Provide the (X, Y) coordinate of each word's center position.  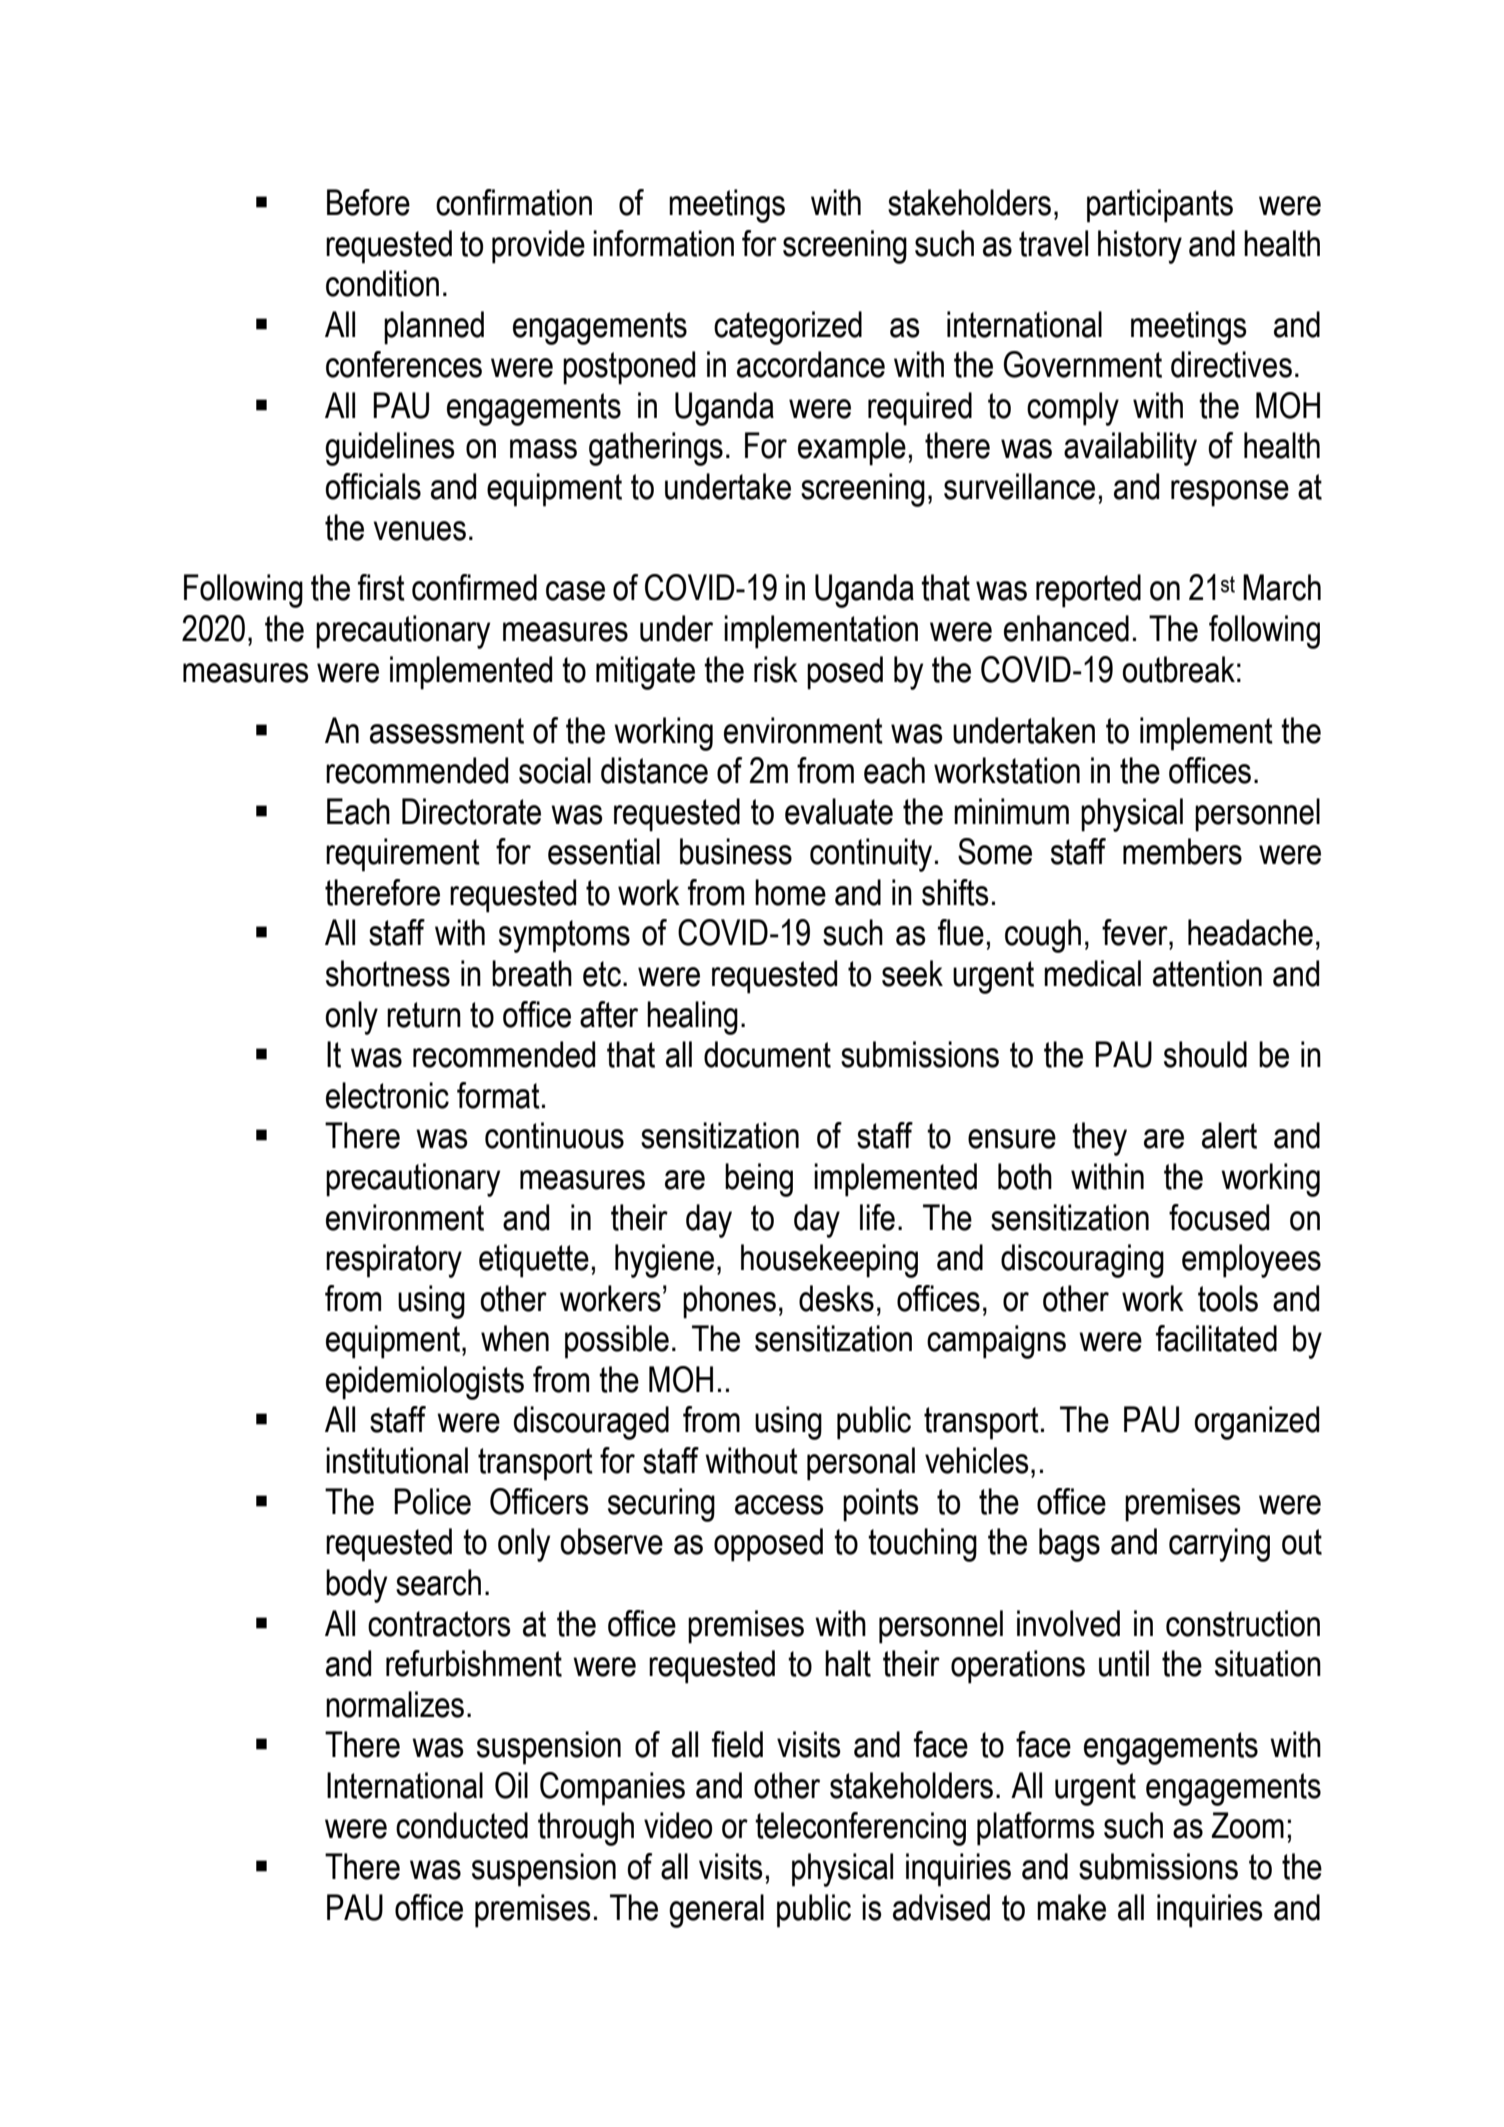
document (767, 1054)
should (1205, 1054)
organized (1256, 1423)
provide (538, 247)
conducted (462, 1825)
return (424, 1015)
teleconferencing (860, 1829)
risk (776, 669)
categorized (788, 328)
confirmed (474, 587)
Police (432, 1501)
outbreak (1178, 669)
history (1140, 247)
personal (861, 1464)
